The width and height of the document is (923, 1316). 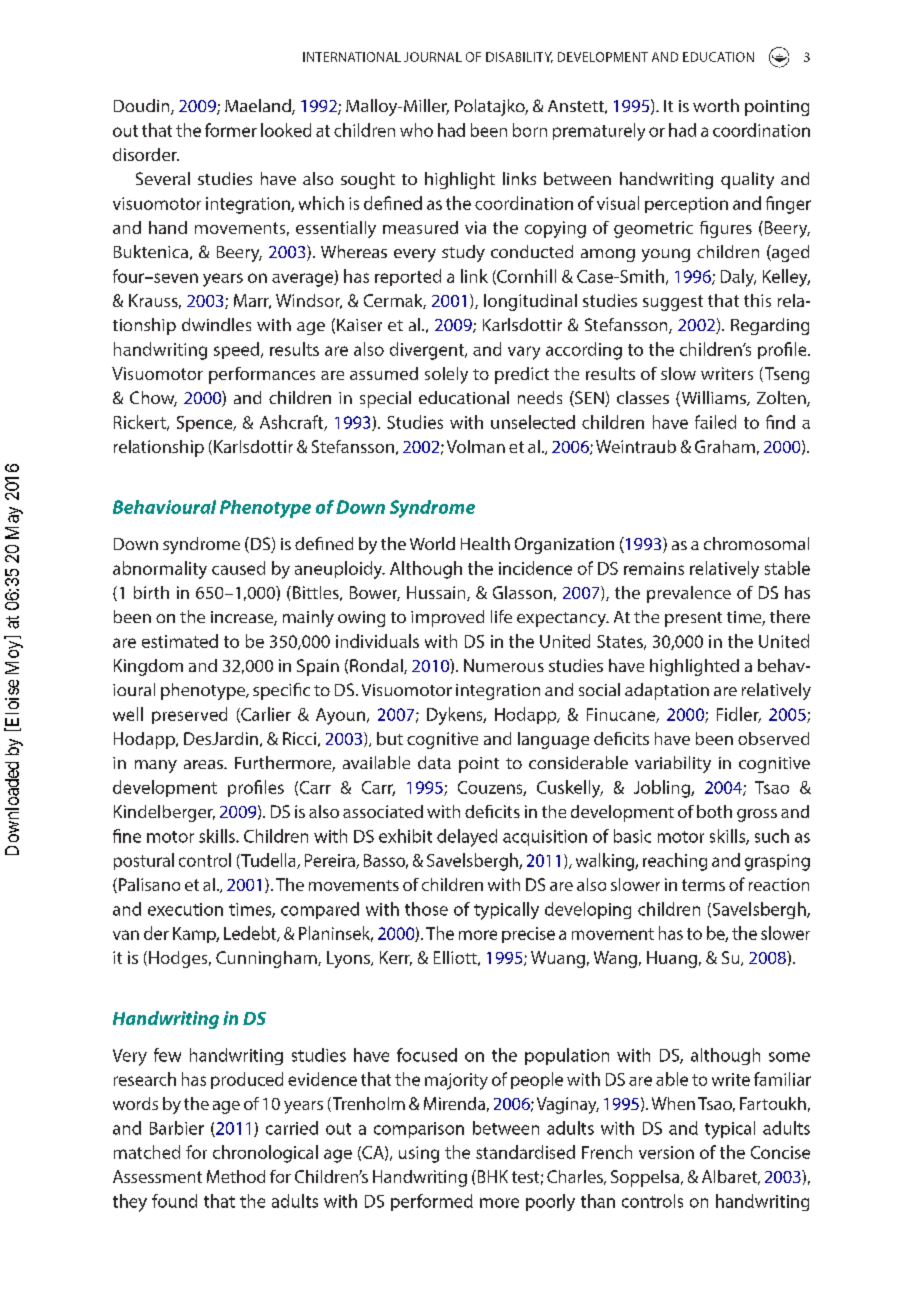 What do you see at coordinates (447, 618) in the document?
I see `improved` at bounding box center [447, 618].
